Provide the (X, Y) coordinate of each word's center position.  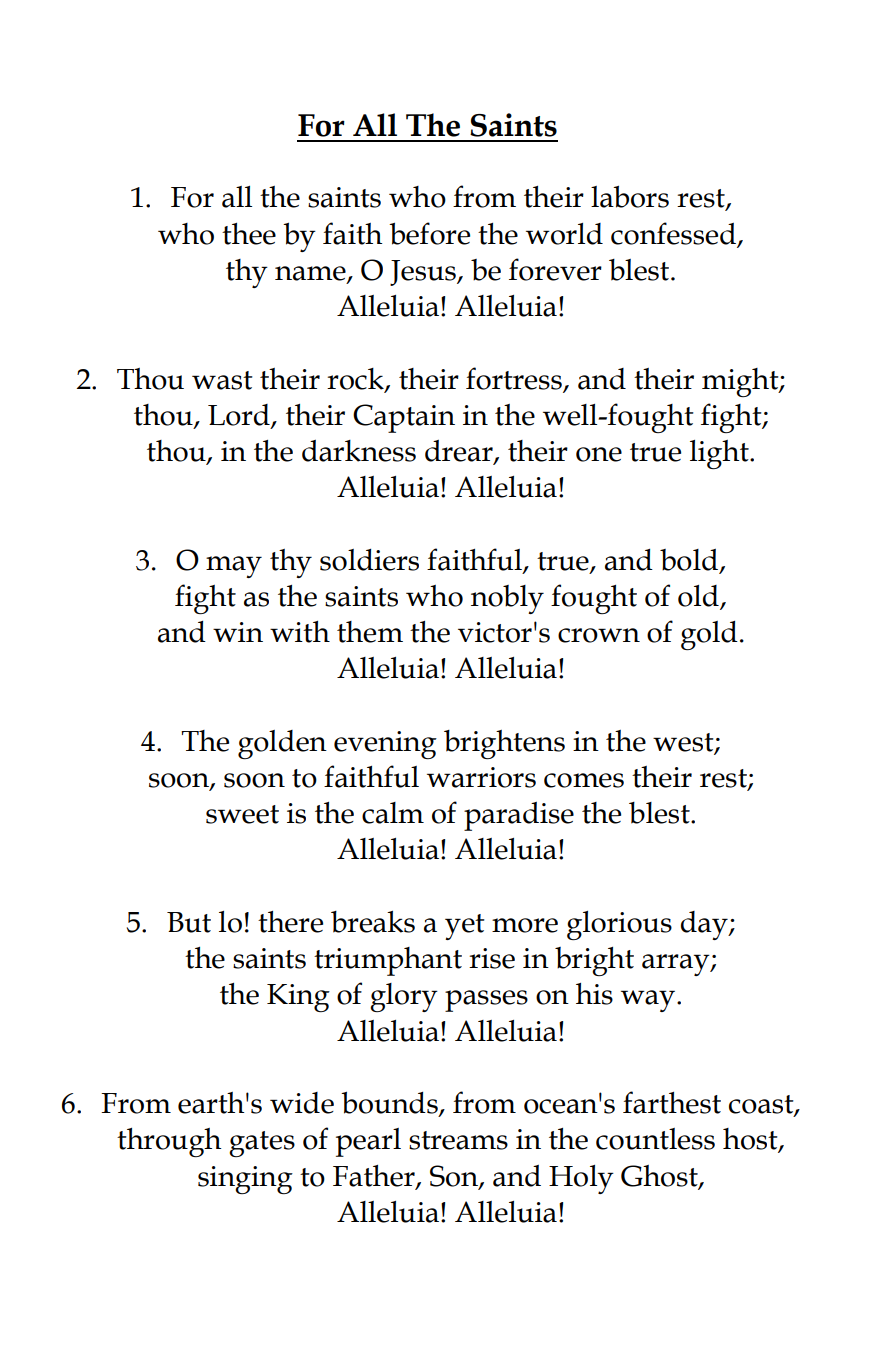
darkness (359, 451)
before (429, 233)
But (189, 922)
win (238, 632)
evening (385, 745)
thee (249, 234)
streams (458, 1140)
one (599, 454)
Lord (240, 415)
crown (599, 635)
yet (465, 927)
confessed (675, 234)
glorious (619, 925)
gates (262, 1144)
